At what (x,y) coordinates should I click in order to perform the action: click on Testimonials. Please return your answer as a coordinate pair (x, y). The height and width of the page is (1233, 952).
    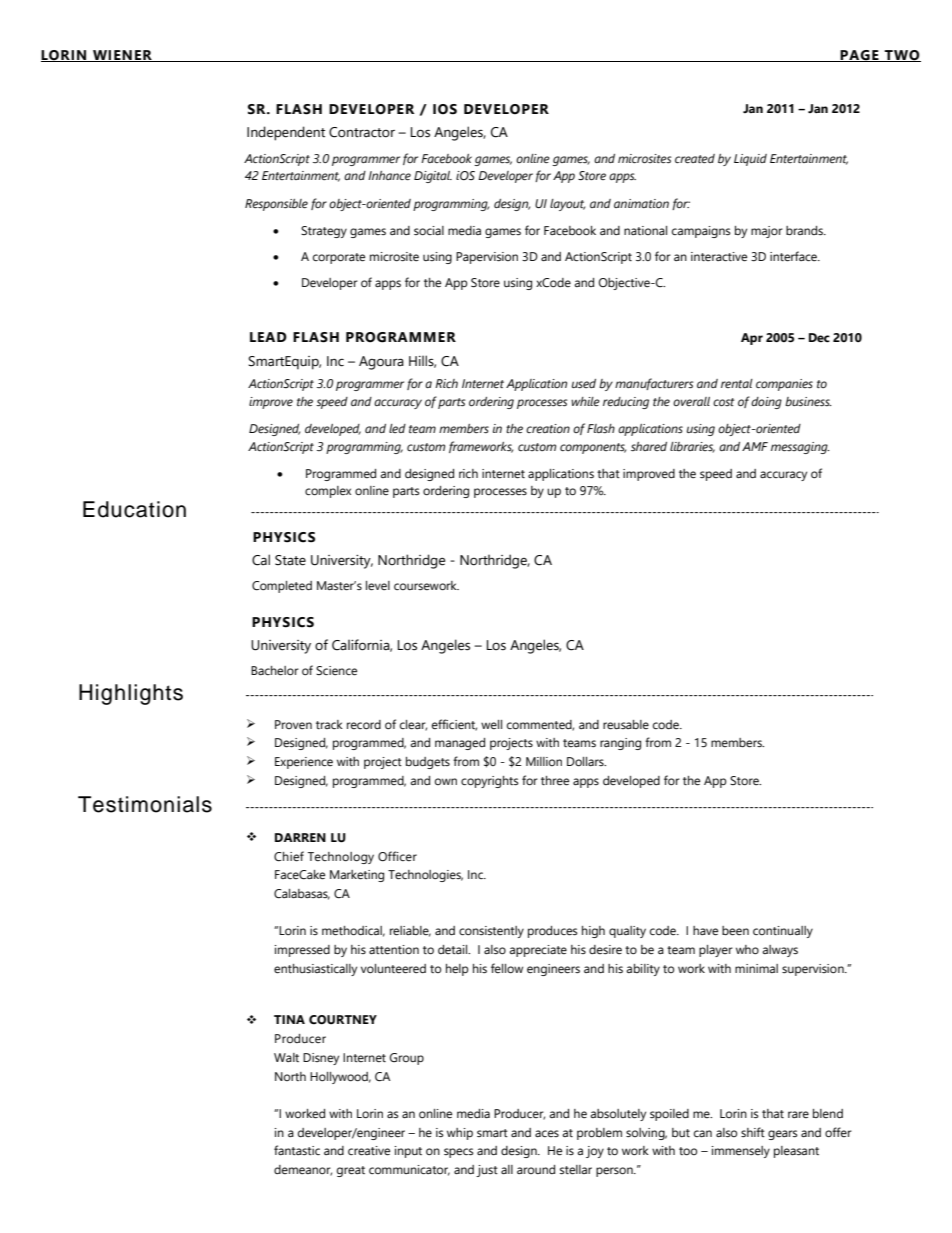
    Looking at the image, I should click on (145, 804).
